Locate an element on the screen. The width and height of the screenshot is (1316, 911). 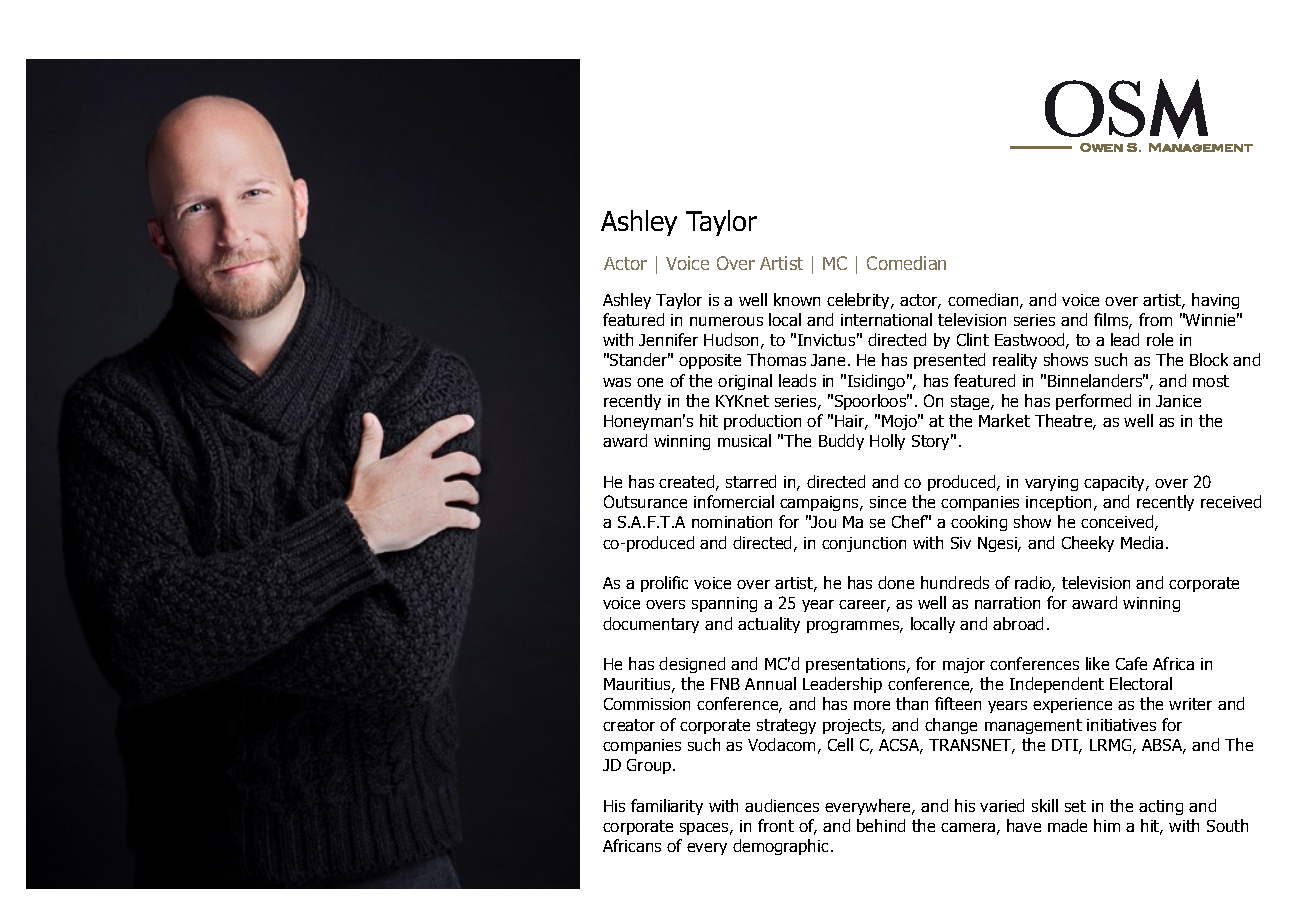
familiarity is located at coordinates (667, 807).
